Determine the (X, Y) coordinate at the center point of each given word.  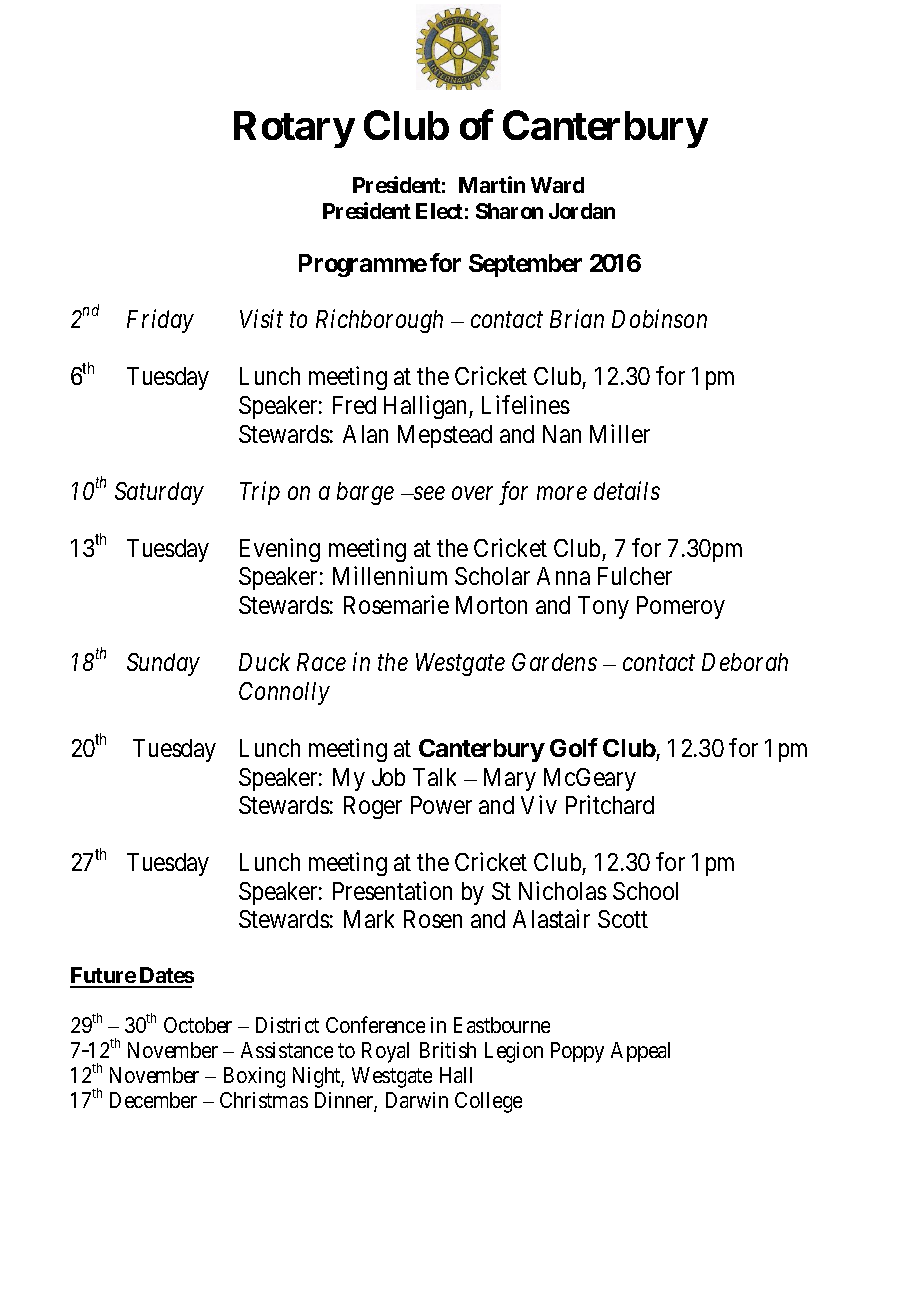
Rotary (294, 129)
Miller (620, 433)
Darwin (417, 1100)
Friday (160, 321)
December (153, 1100)
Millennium (390, 575)
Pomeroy (681, 607)
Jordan (582, 211)
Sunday (163, 664)
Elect (439, 211)
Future (103, 977)
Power (441, 805)
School (645, 891)
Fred (354, 405)
